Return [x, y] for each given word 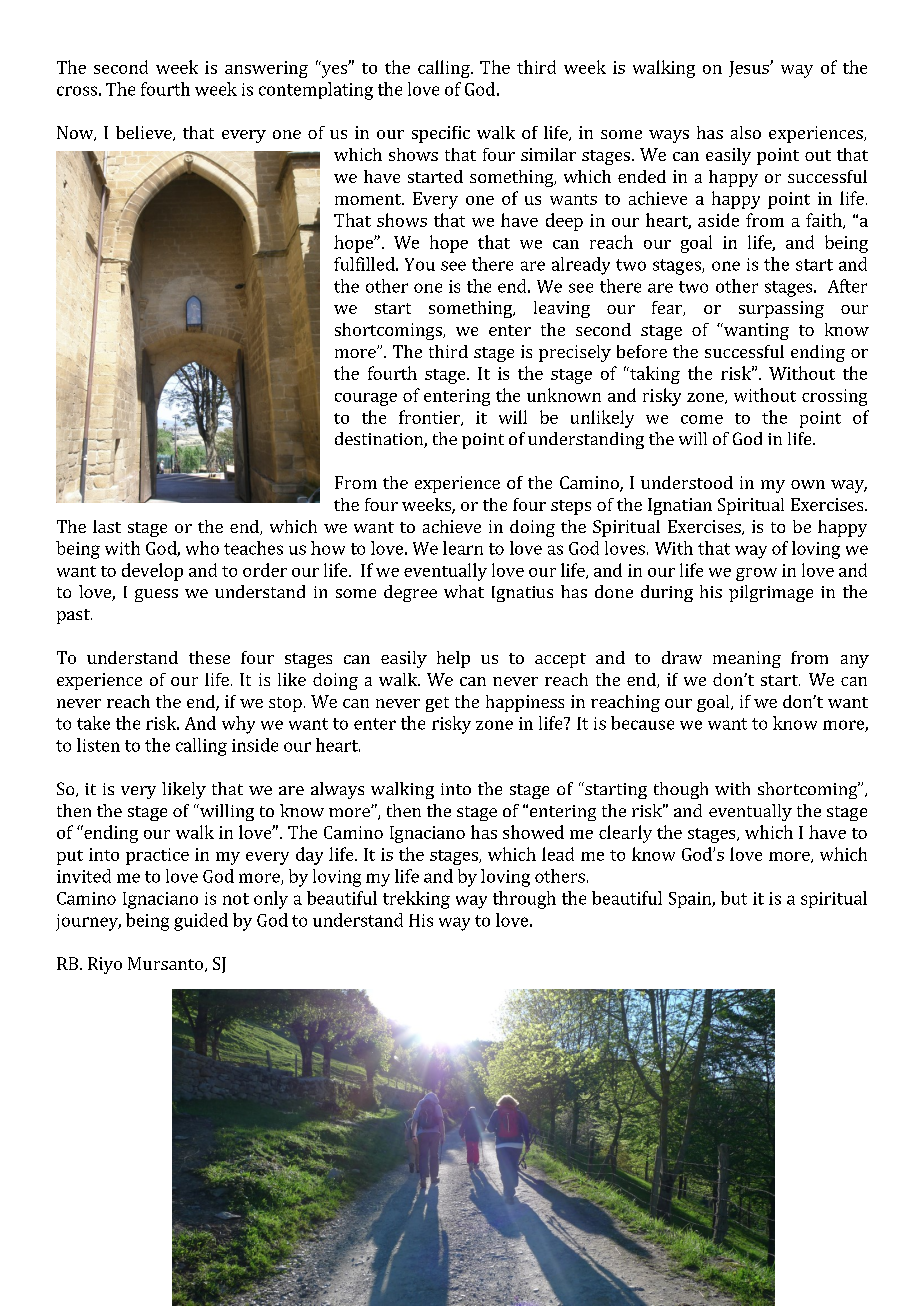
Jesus [750, 69]
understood [687, 482]
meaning [747, 659]
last [107, 526]
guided [201, 922]
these [209, 657]
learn [463, 548]
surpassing [781, 309]
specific [441, 134]
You [420, 264]
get [437, 704]
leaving [562, 309]
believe [145, 133]
